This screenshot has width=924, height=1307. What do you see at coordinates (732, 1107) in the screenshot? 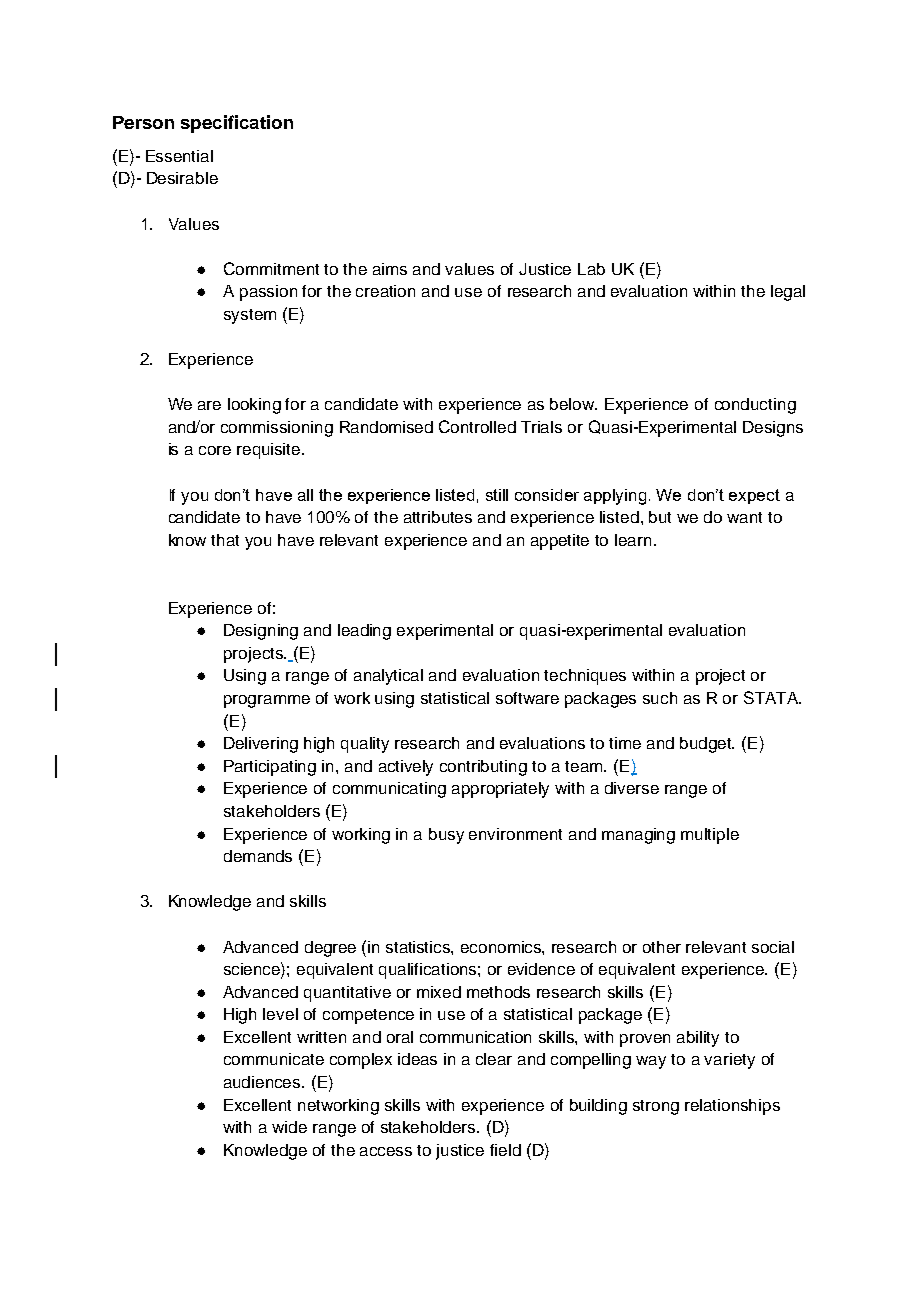
I see `relationships` at bounding box center [732, 1107].
